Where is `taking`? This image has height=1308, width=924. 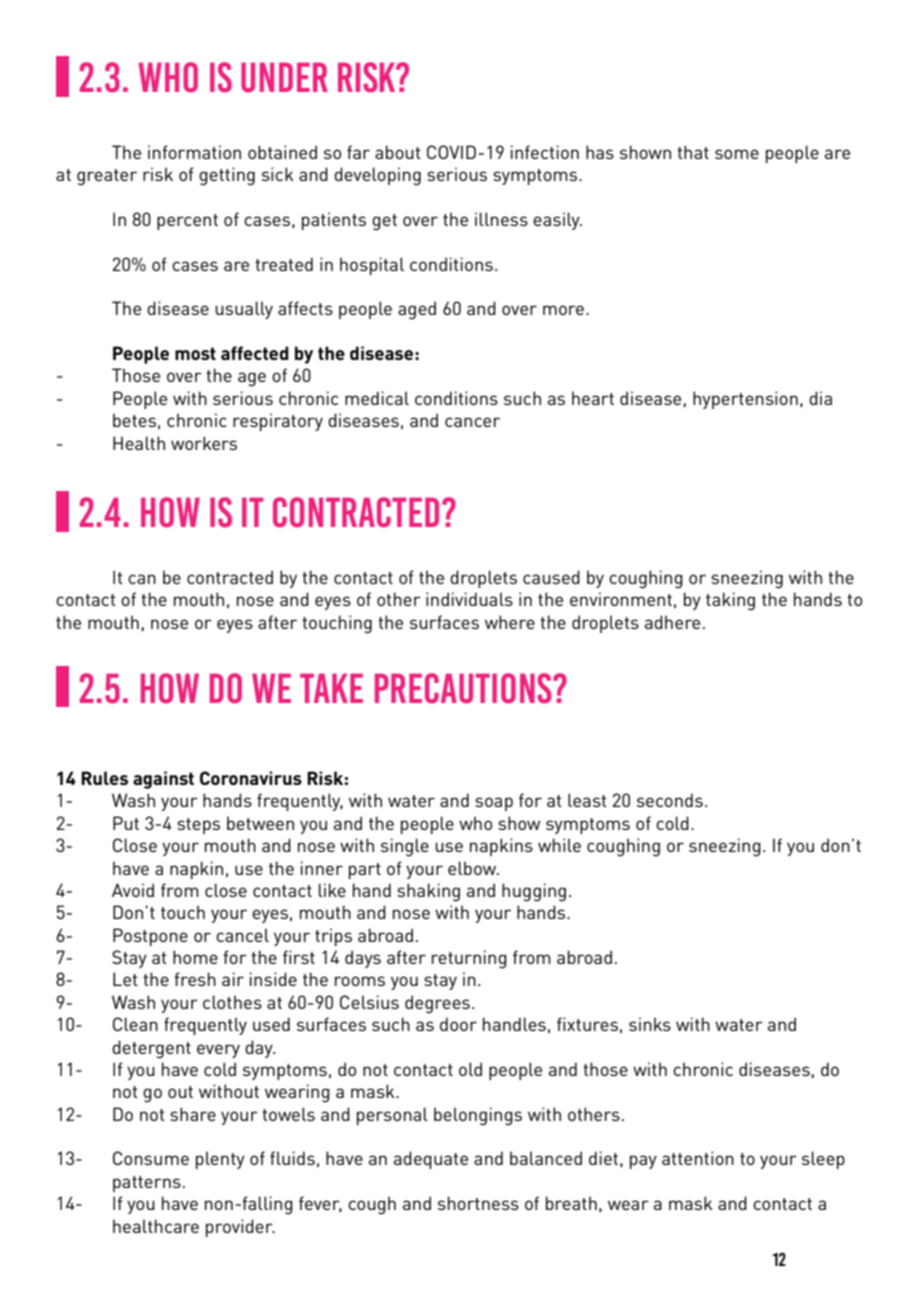 taking is located at coordinates (730, 601).
